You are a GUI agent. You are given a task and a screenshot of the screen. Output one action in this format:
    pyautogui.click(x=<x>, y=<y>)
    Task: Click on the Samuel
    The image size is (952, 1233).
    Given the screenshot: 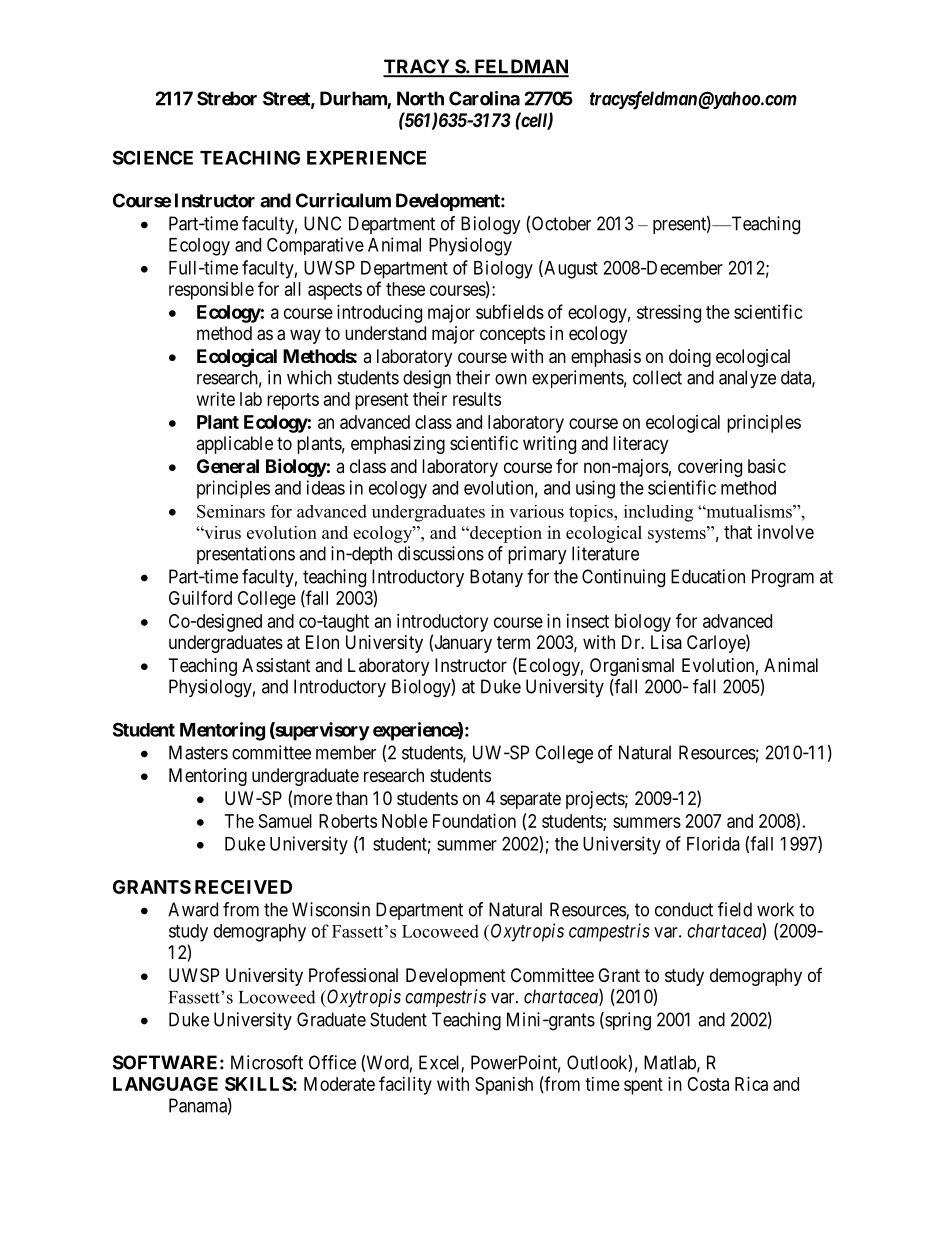 What is the action you would take?
    pyautogui.click(x=285, y=821)
